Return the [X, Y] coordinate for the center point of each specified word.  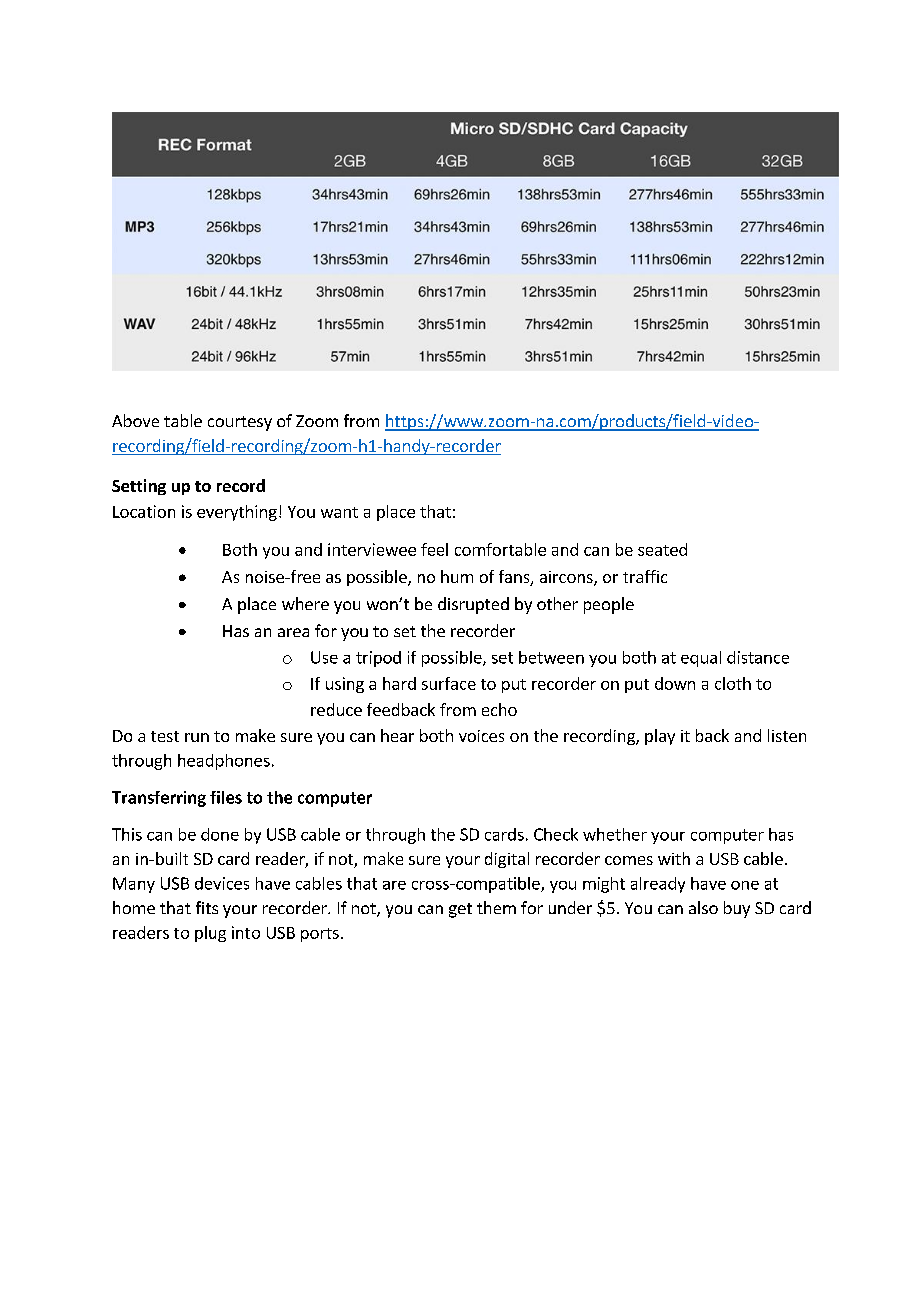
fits [207, 907]
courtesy [240, 423]
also [703, 907]
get [460, 910]
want [339, 512]
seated [662, 549]
